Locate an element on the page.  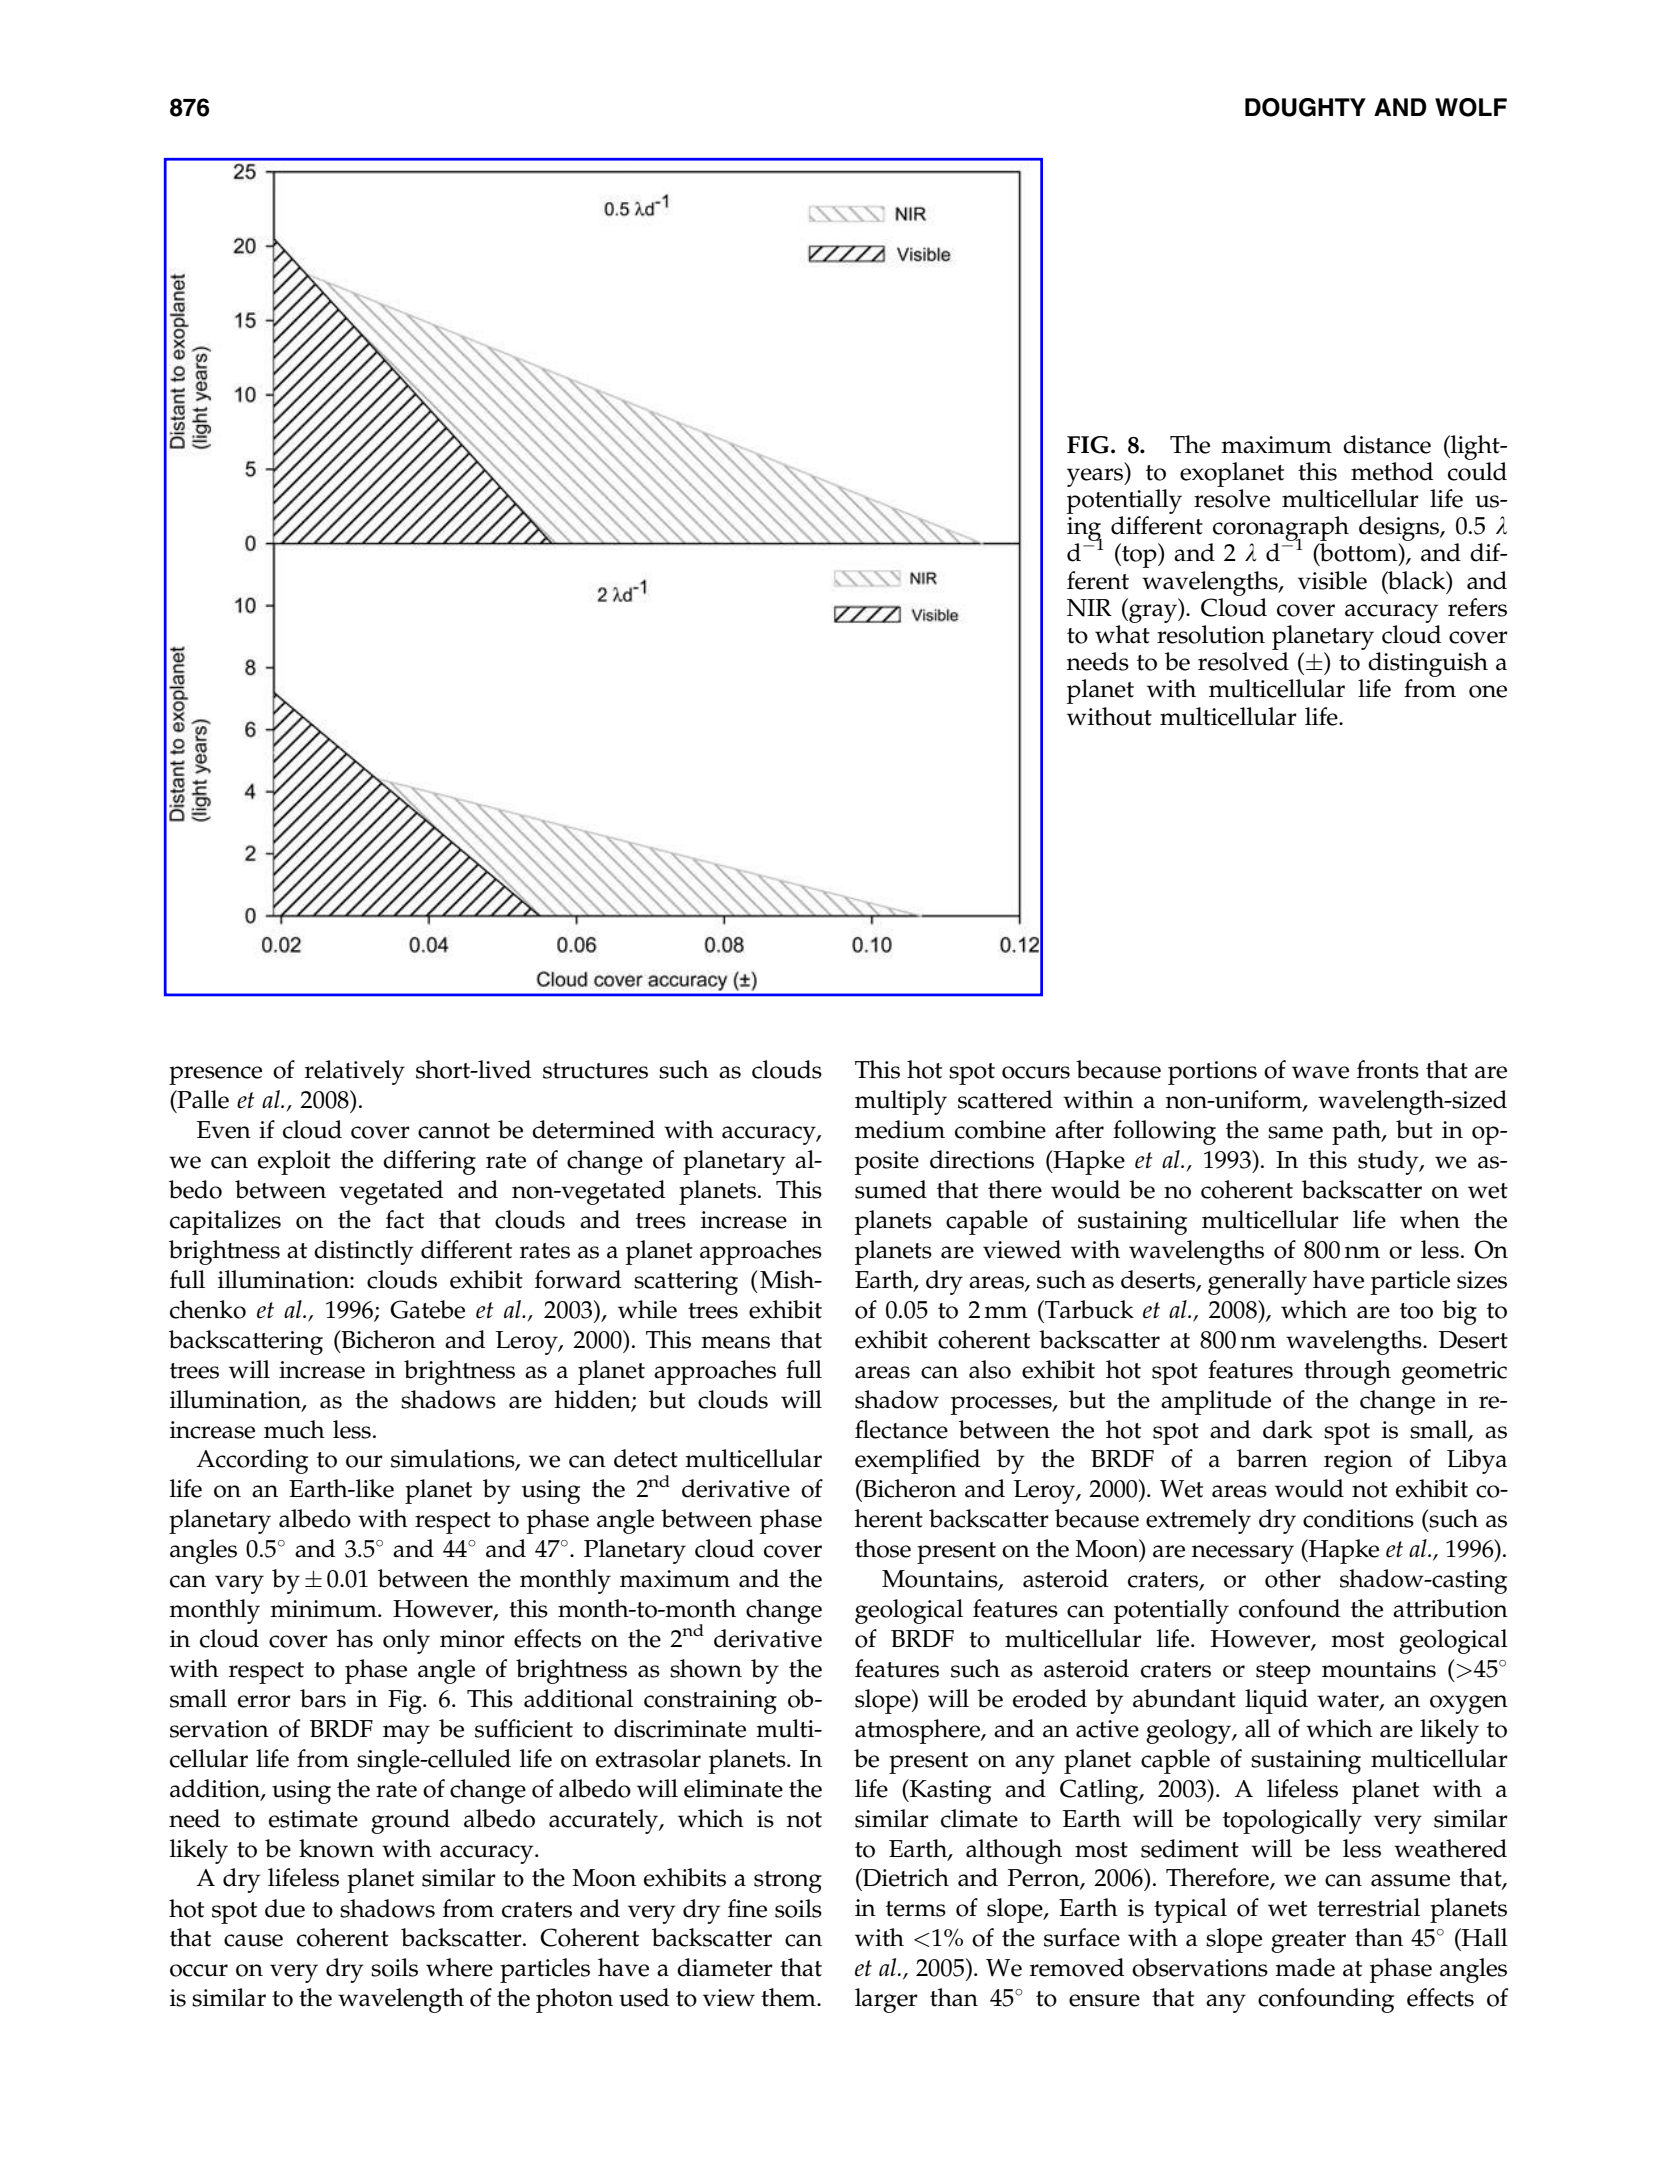
terms is located at coordinates (916, 1909).
